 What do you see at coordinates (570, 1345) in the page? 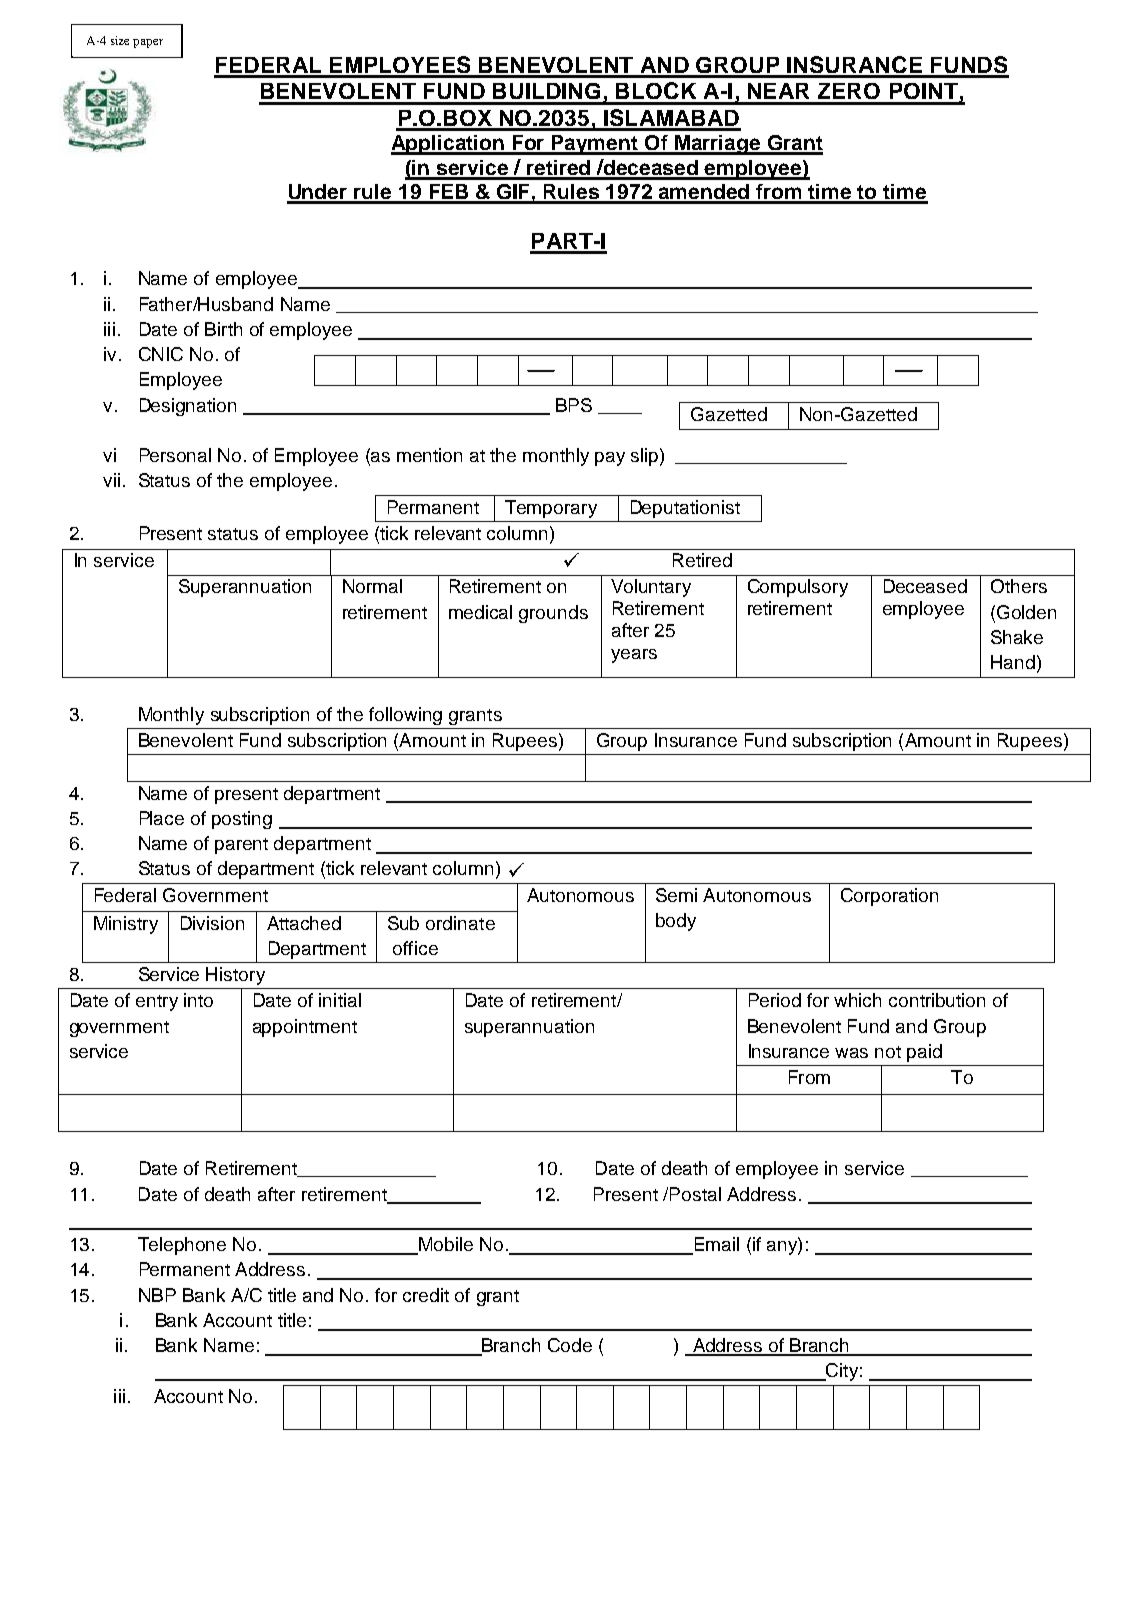
I see `Code` at bounding box center [570, 1345].
